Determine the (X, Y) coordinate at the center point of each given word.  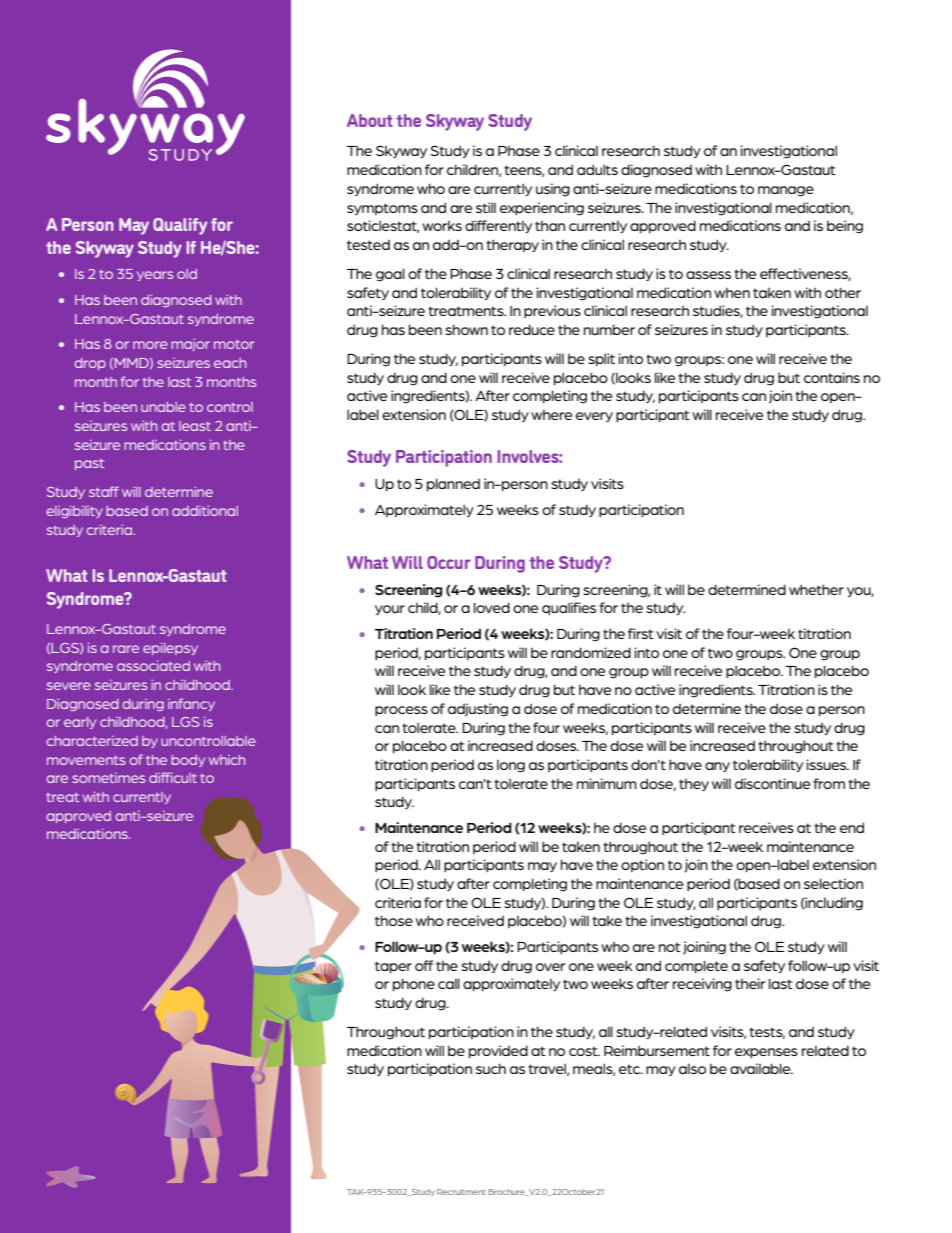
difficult (173, 777)
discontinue (772, 783)
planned (453, 484)
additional (205, 511)
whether (816, 589)
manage (786, 191)
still (486, 207)
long (511, 766)
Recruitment (461, 1192)
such (491, 1068)
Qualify (180, 226)
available (761, 1068)
